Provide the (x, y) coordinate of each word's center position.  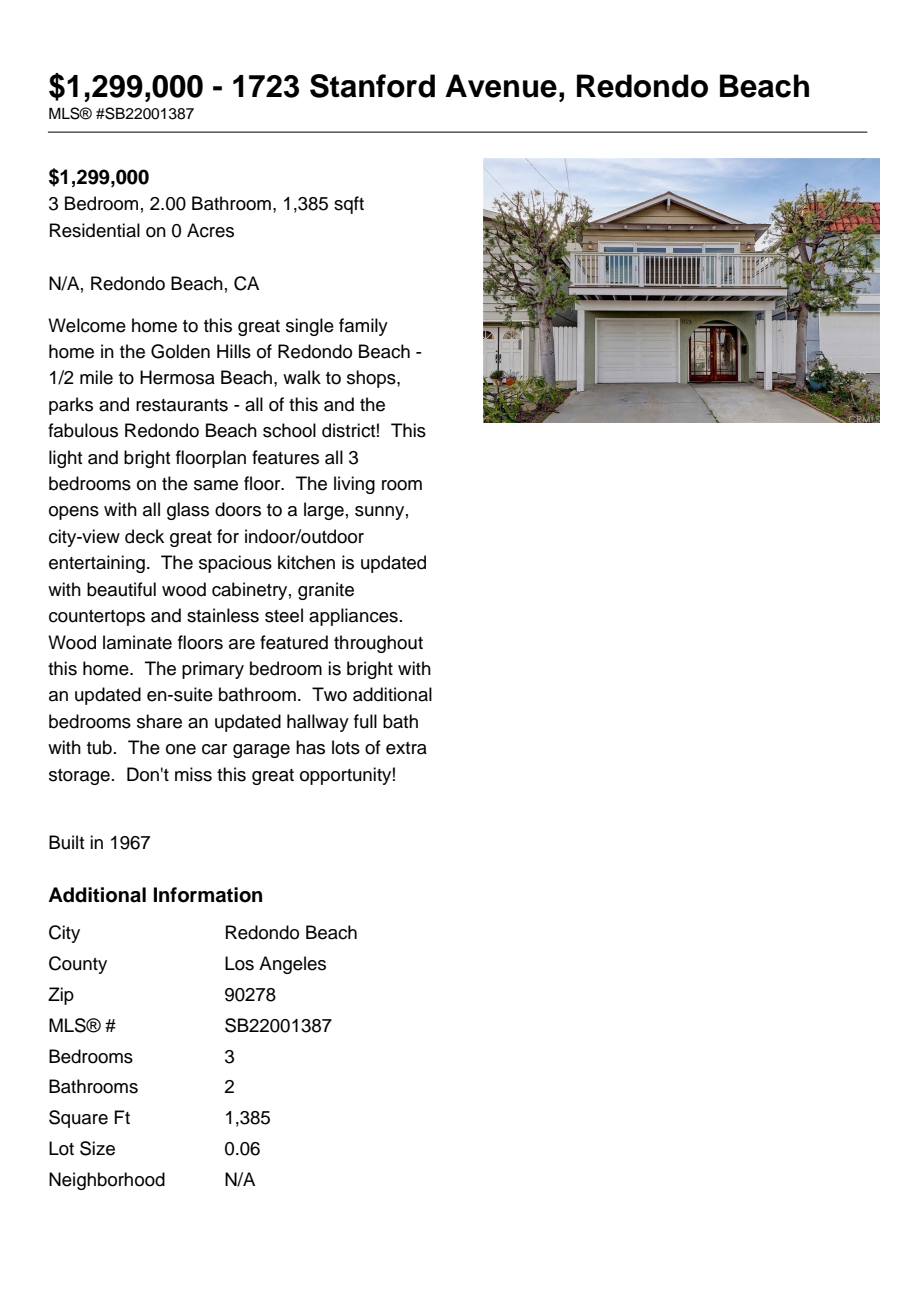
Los (239, 963)
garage (261, 751)
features (285, 457)
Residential (95, 230)
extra (406, 748)
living (354, 485)
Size (97, 1148)
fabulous (83, 430)
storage (79, 777)
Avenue (501, 86)
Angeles (292, 965)
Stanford (372, 86)
